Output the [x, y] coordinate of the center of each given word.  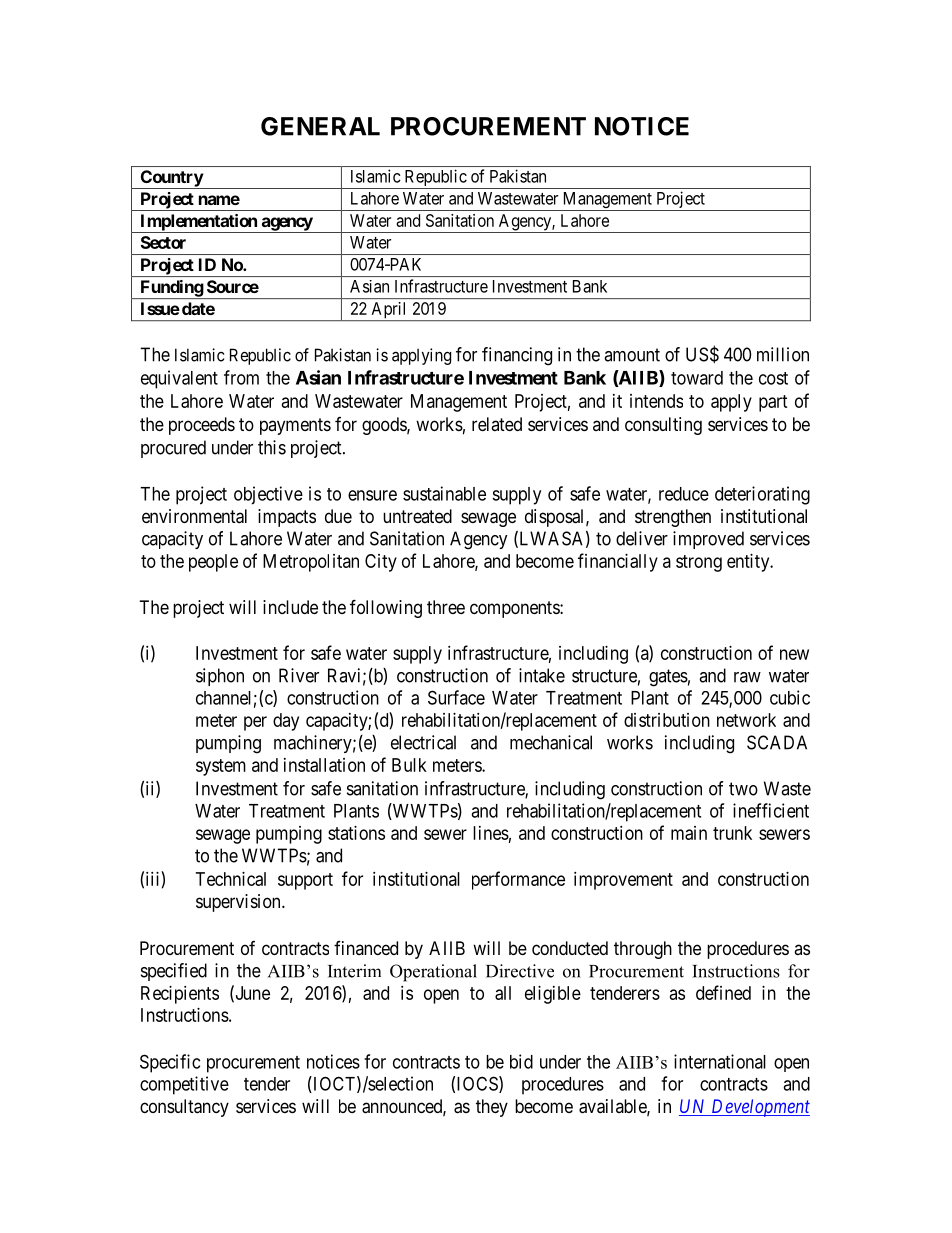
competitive [184, 1085]
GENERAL [320, 126]
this [272, 447]
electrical [423, 742]
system [221, 767]
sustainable [444, 493]
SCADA [777, 742]
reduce [684, 494]
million [783, 354]
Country [171, 179]
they [492, 1108]
